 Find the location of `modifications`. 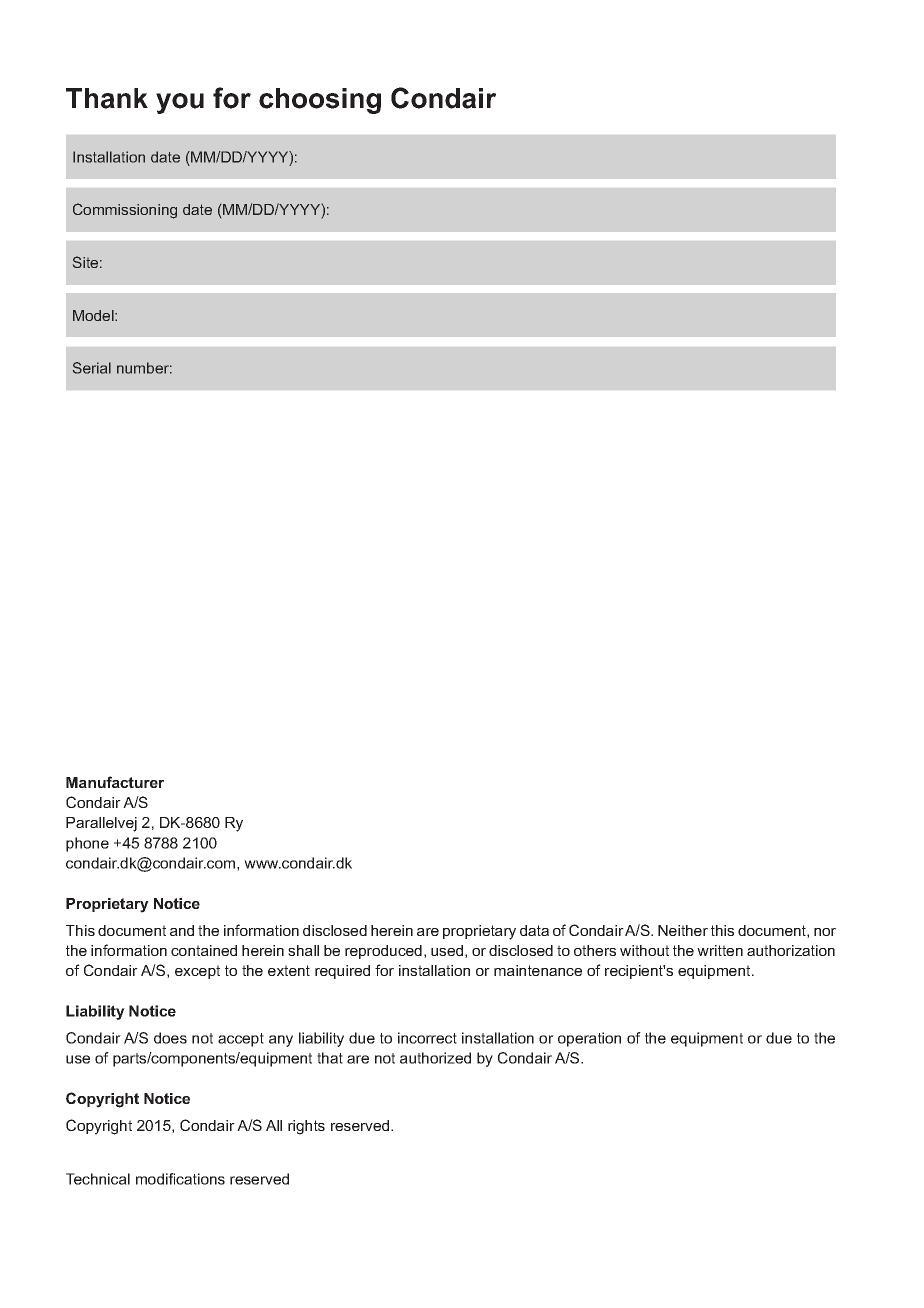

modifications is located at coordinates (180, 1179).
